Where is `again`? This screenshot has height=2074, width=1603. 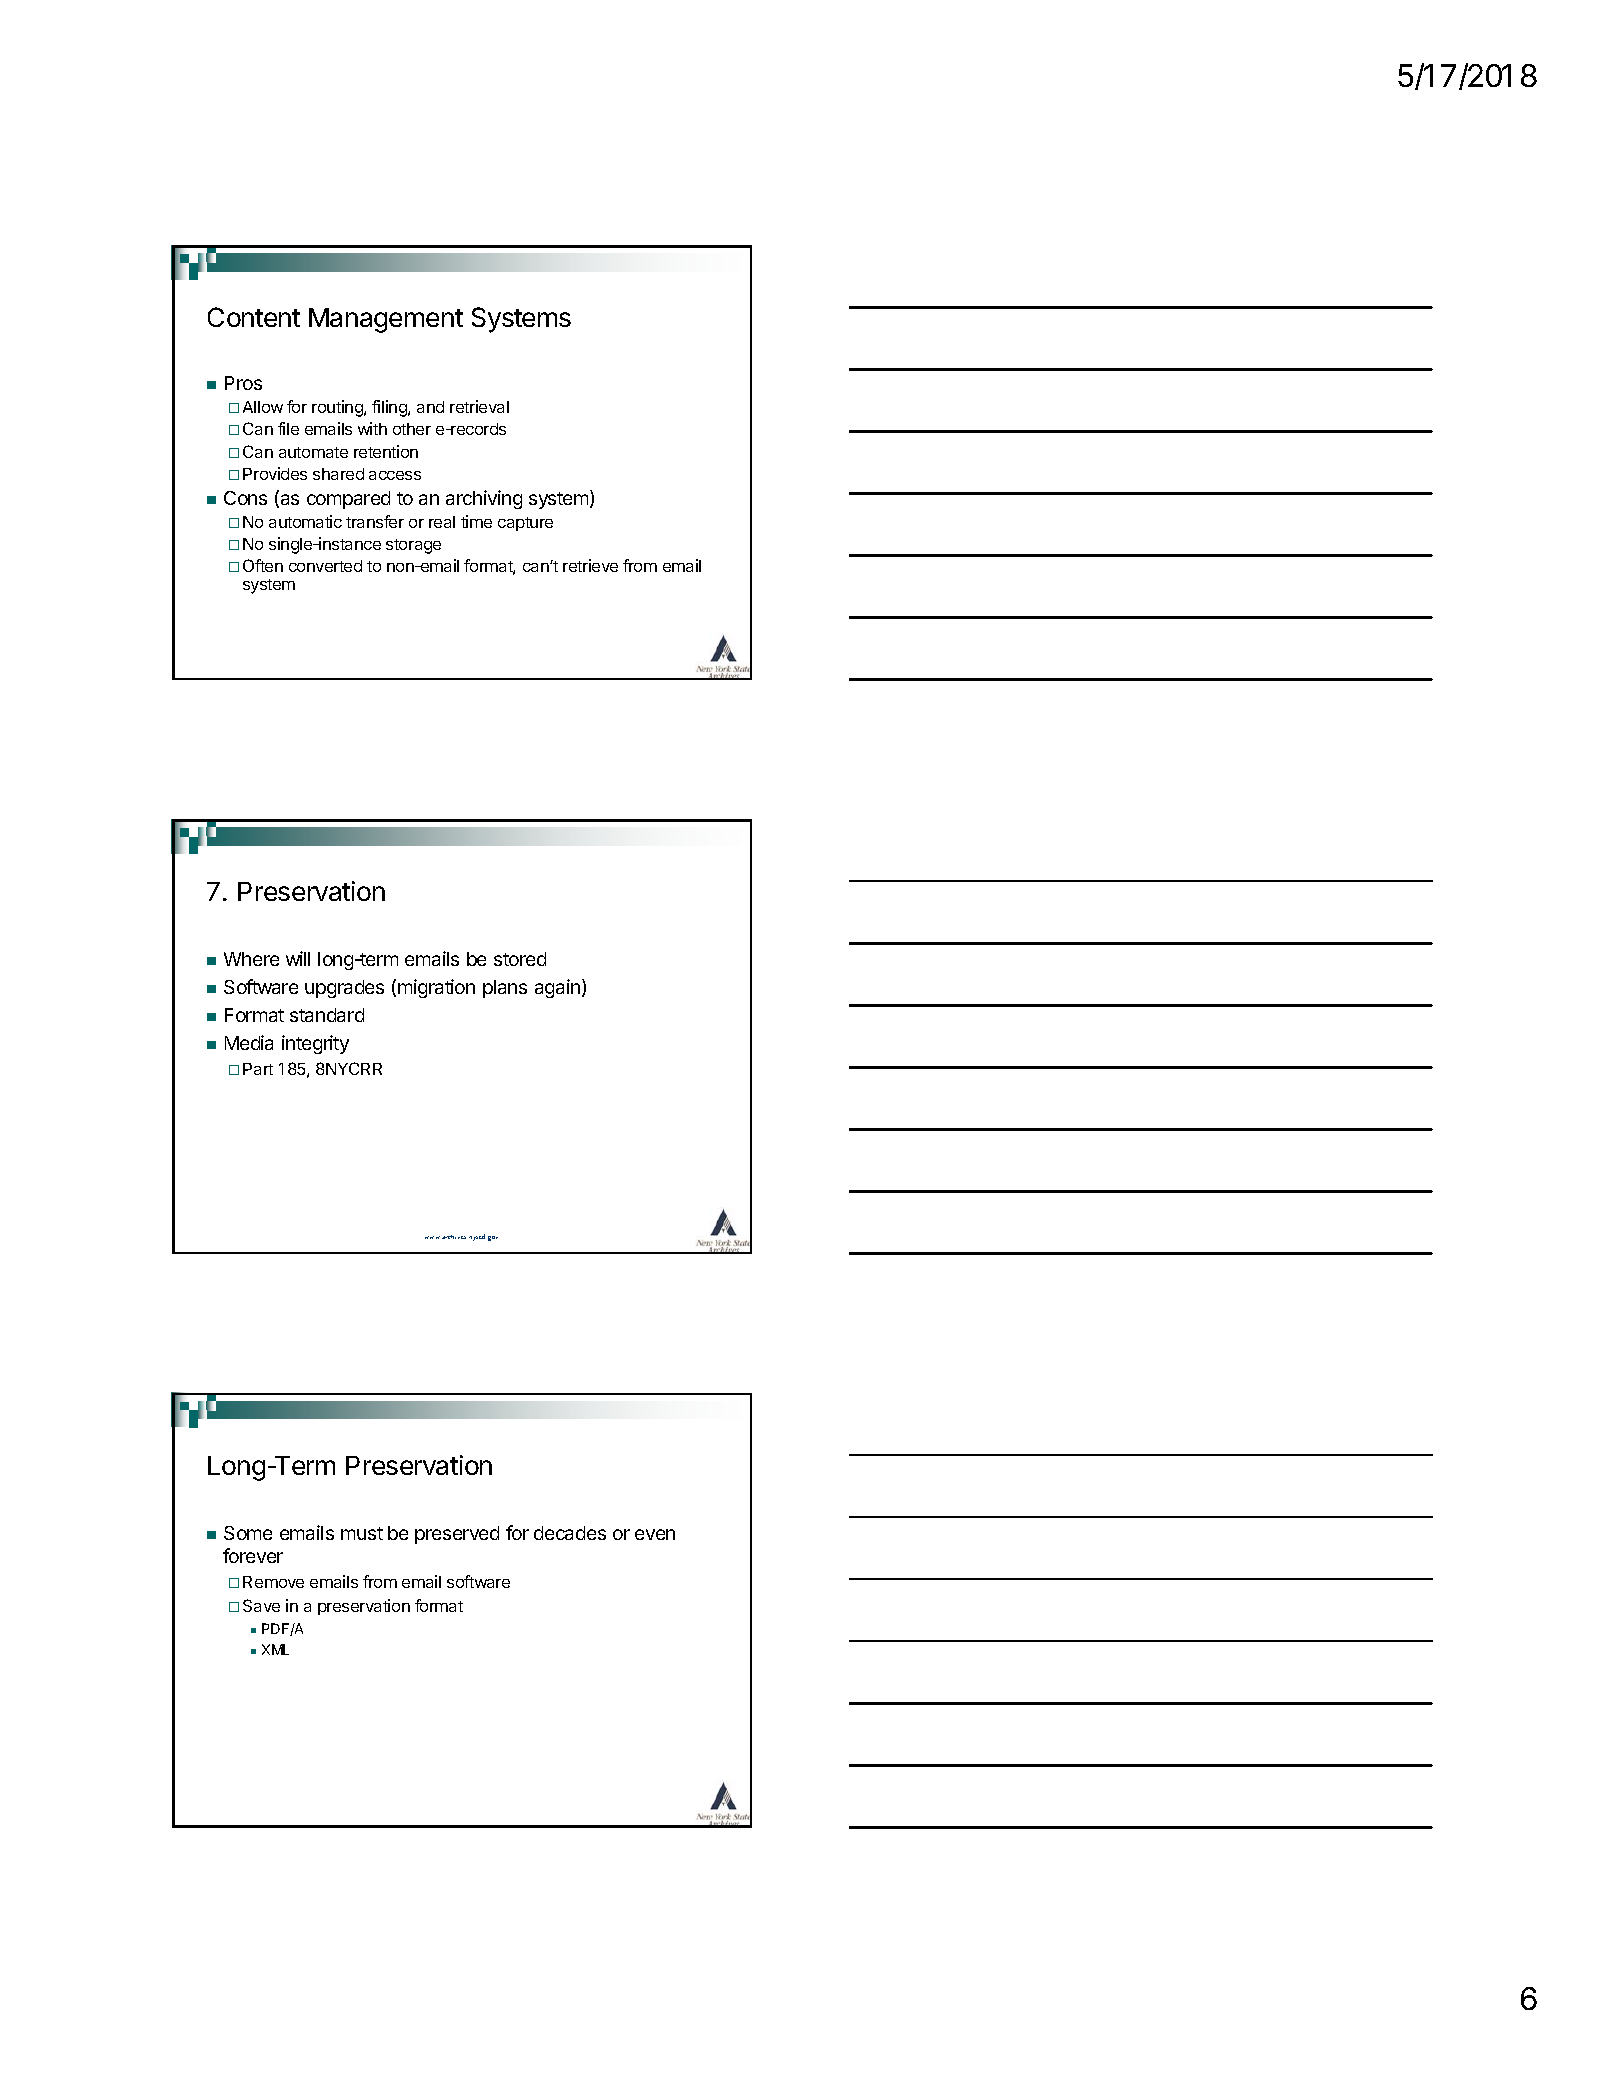 again is located at coordinates (557, 988).
